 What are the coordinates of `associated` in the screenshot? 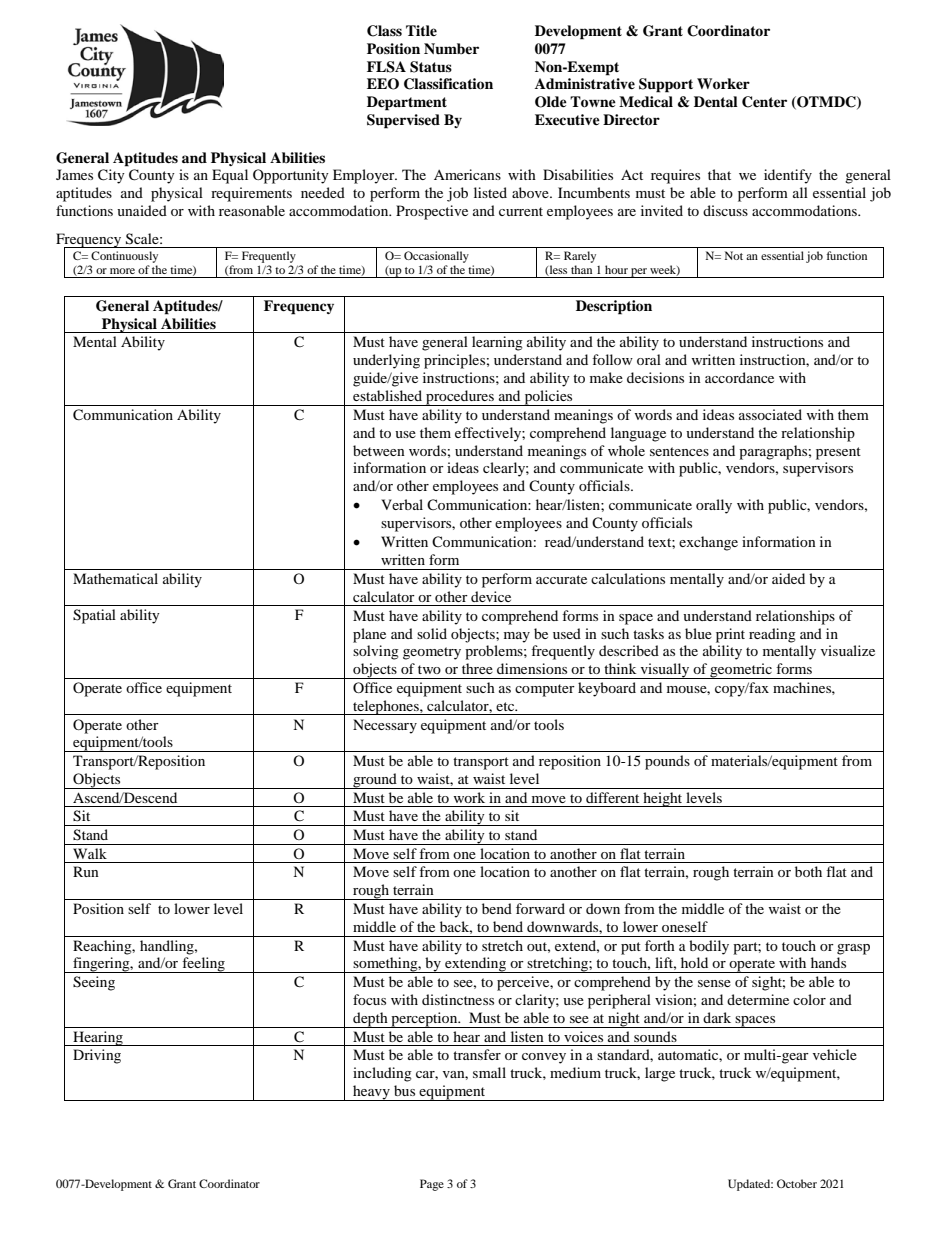 It's located at (770, 414).
